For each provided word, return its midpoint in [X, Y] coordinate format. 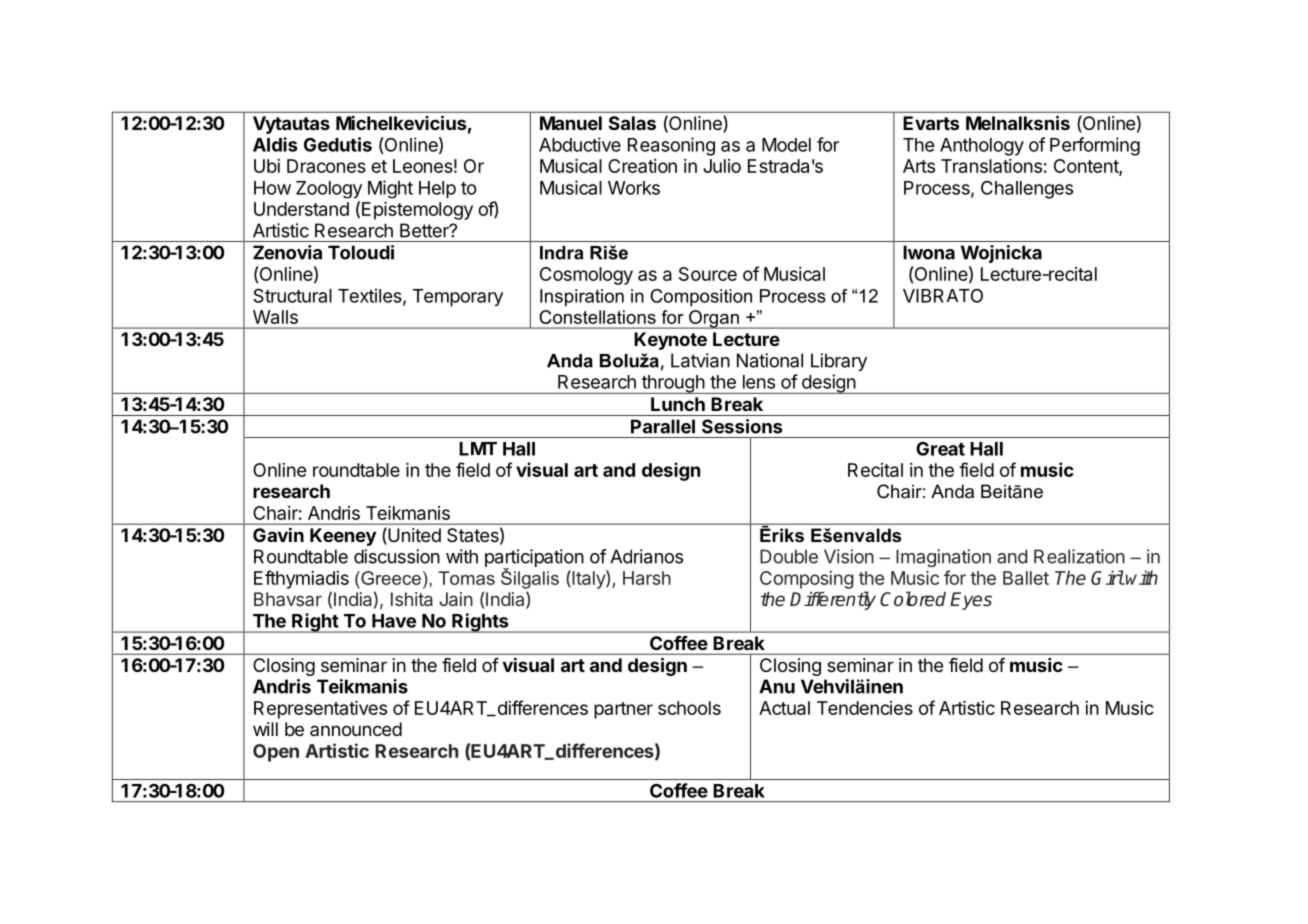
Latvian [700, 360]
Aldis [275, 144]
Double [789, 556]
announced [356, 729]
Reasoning [671, 146]
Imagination [943, 558]
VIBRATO [943, 296]
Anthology [982, 147]
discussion [397, 556]
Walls [275, 317]
